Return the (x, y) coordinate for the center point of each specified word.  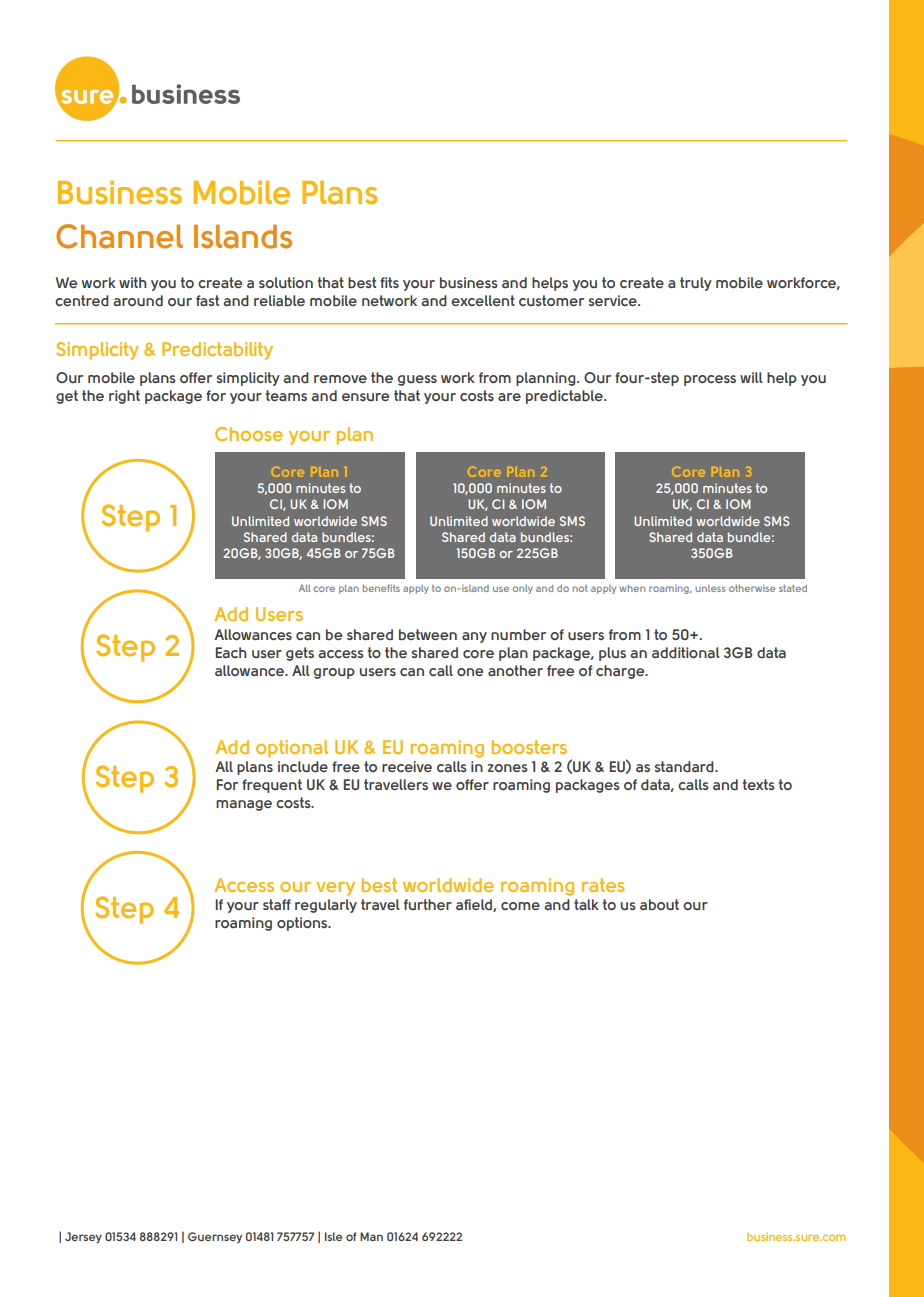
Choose (249, 434)
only (522, 589)
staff (277, 904)
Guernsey (215, 1237)
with (133, 282)
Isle (333, 1236)
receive (407, 766)
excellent (483, 300)
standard (685, 766)
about (659, 904)
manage (244, 805)
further (428, 904)
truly (696, 284)
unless (710, 588)
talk (586, 904)
